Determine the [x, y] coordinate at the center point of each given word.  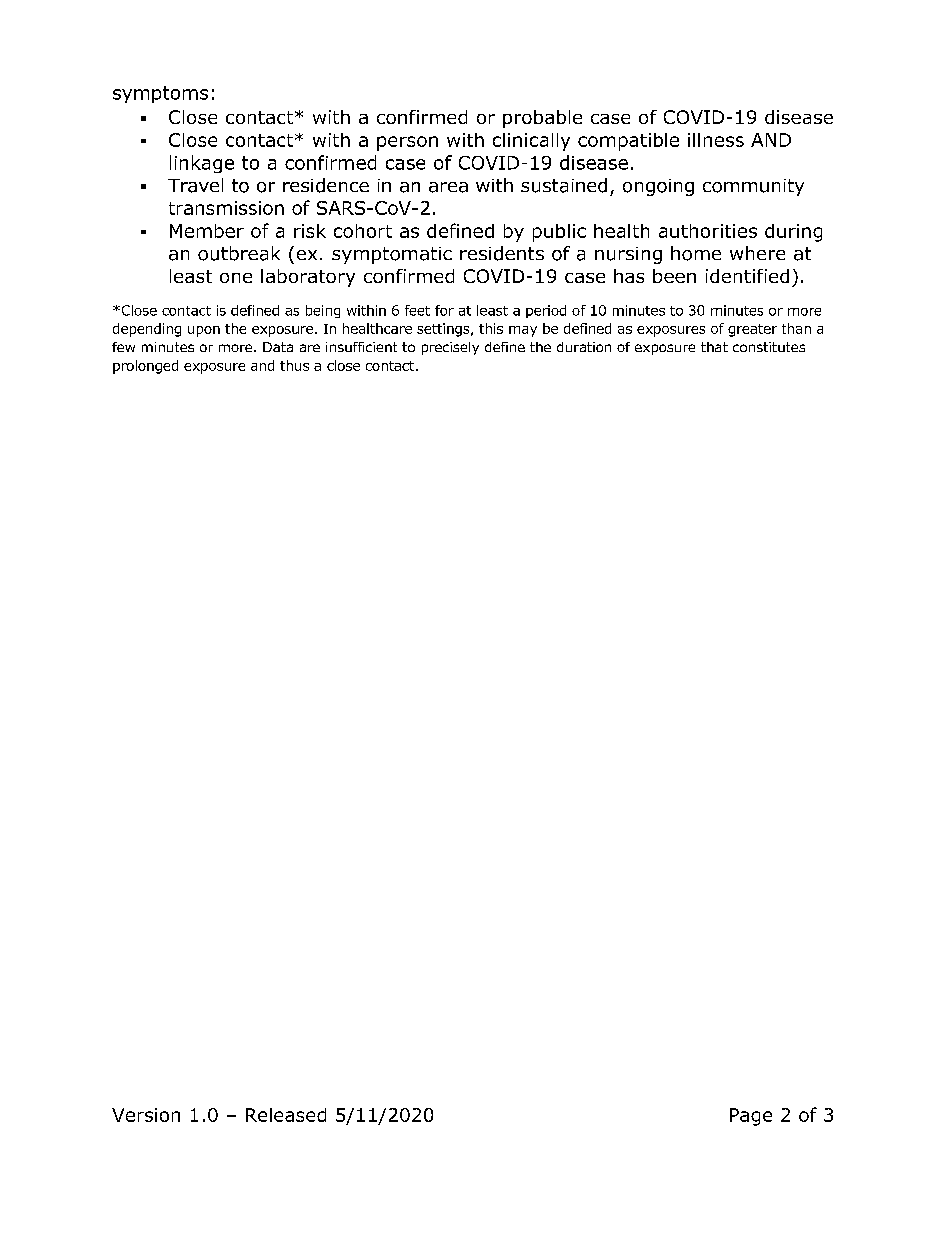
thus [294, 365]
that [714, 347]
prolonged [145, 367]
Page [751, 1117]
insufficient [361, 347]
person [407, 143]
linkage [202, 164]
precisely [450, 348]
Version [146, 1115]
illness [716, 140]
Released [286, 1115]
